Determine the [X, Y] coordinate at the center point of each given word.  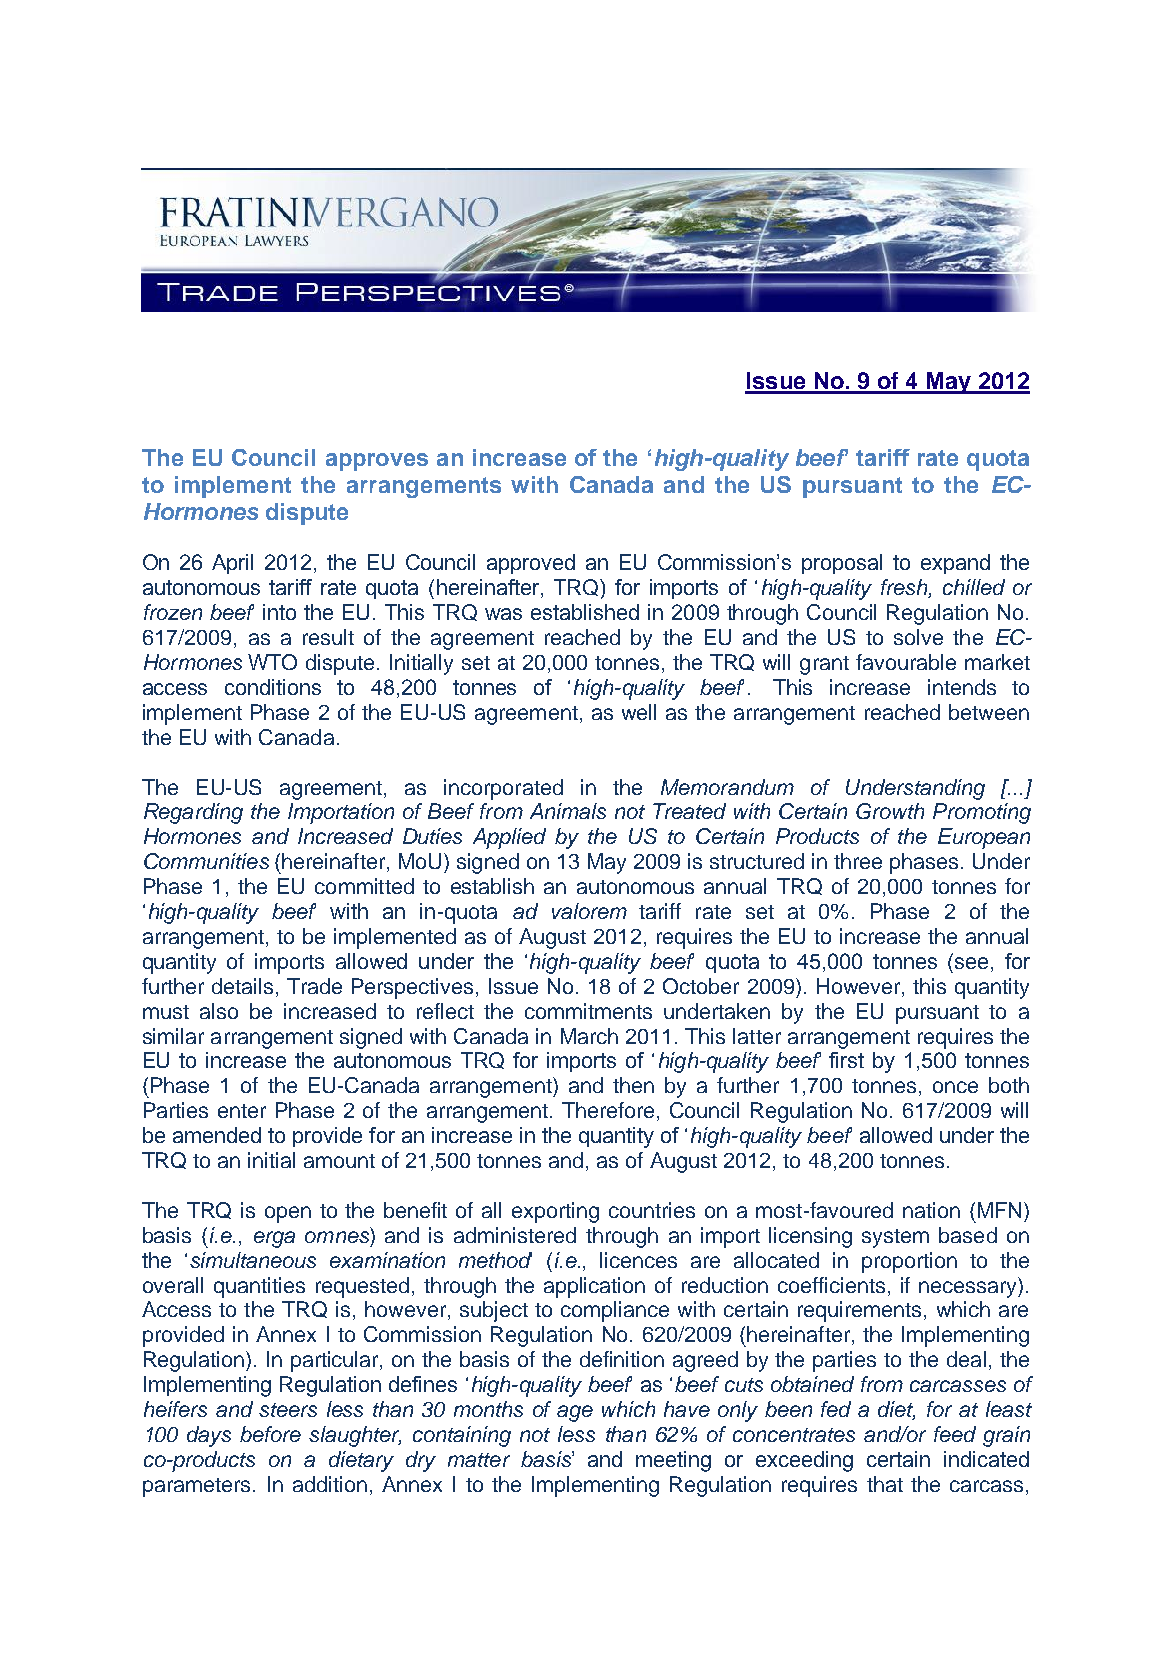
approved [531, 564]
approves [377, 462]
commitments [588, 1011]
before [270, 1434]
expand [955, 564]
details [242, 986]
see [971, 963]
